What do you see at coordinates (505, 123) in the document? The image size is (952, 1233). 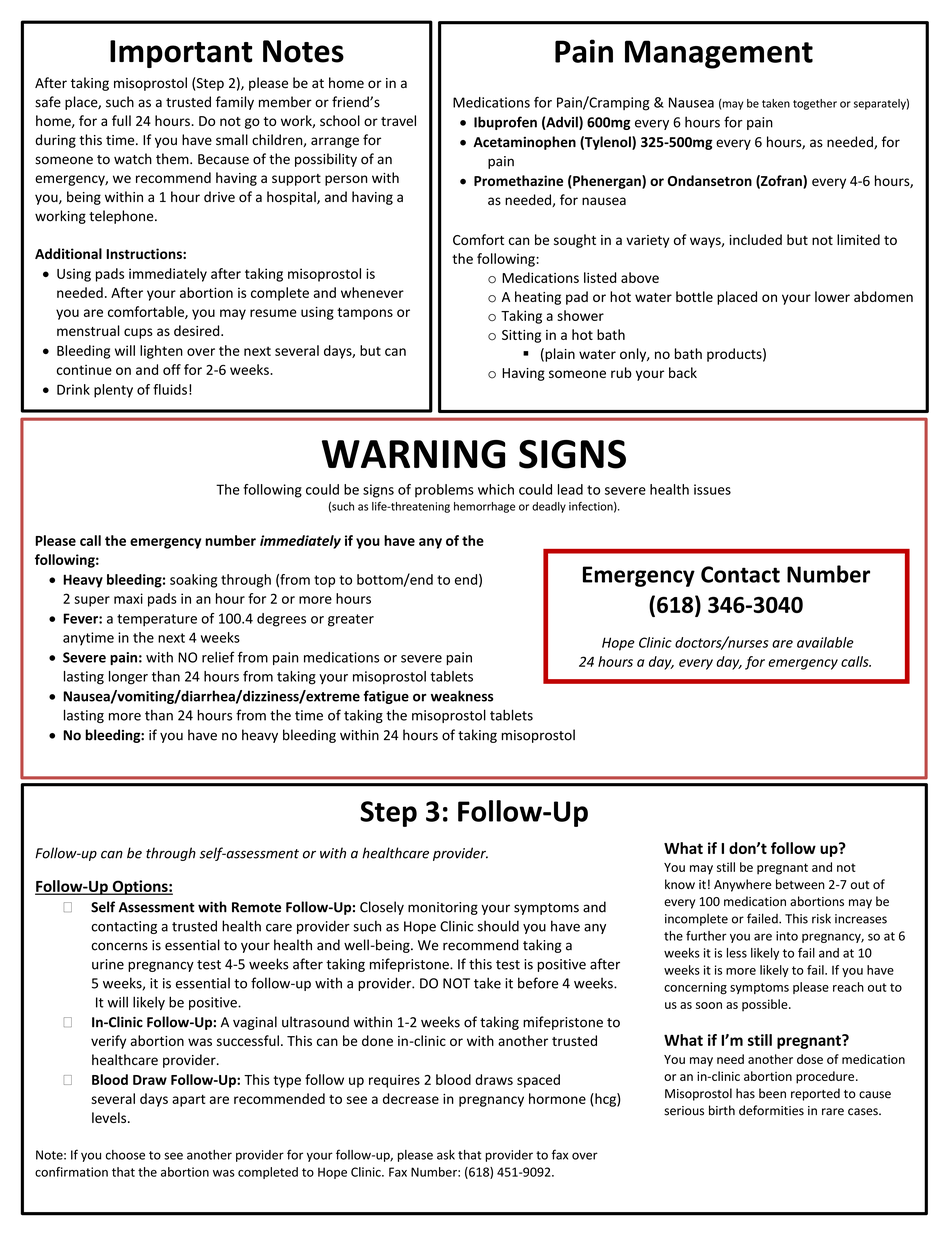 I see `Ibuprofen` at bounding box center [505, 123].
